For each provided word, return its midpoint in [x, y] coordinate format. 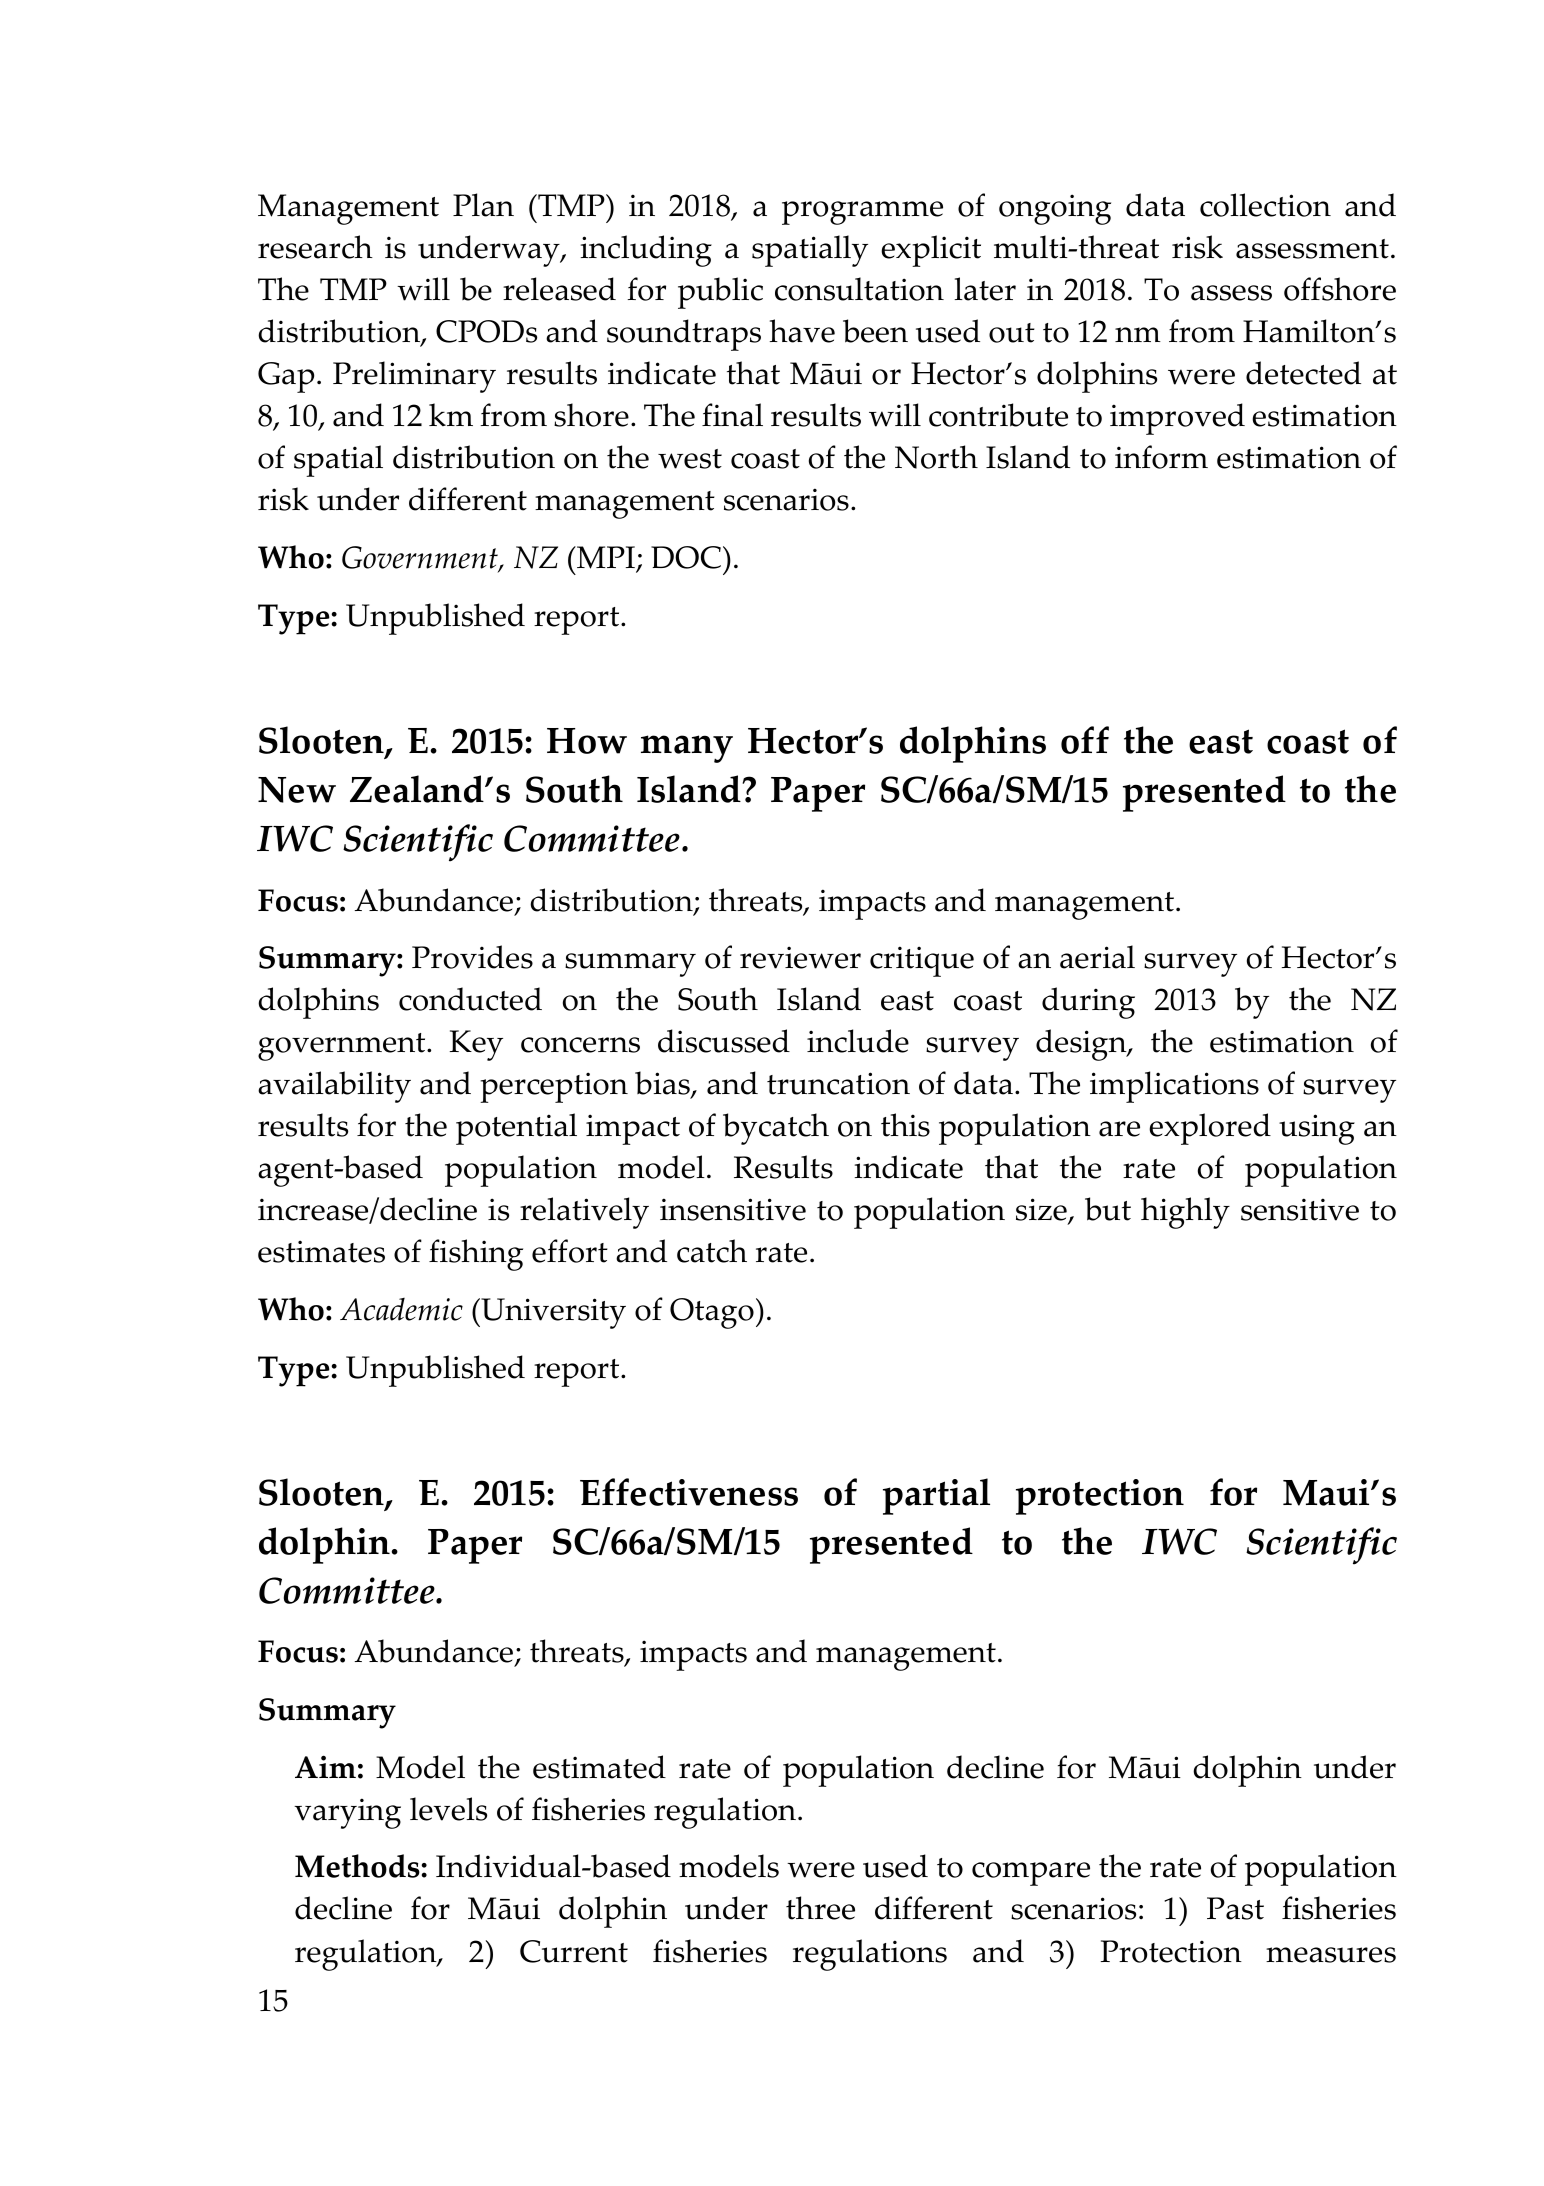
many [687, 749]
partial [936, 1496]
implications [1174, 1087]
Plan [483, 205]
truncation [838, 1083]
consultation [859, 289]
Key [476, 1045]
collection [1265, 205]
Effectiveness [689, 1492]
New [297, 790]
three [820, 1908]
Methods [357, 1866]
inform [1161, 457]
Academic [401, 1309]
